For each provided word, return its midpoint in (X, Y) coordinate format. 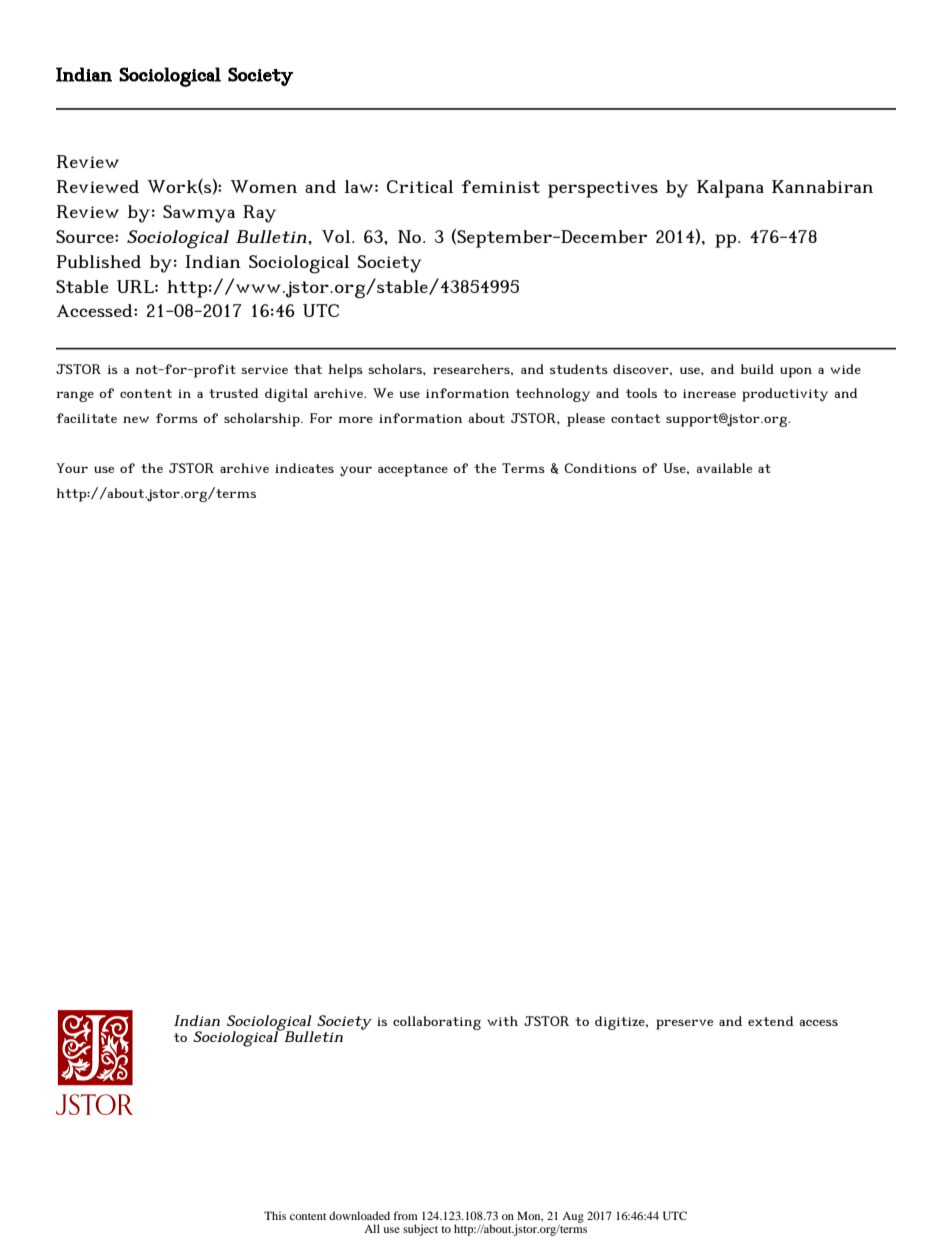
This (275, 1215)
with (502, 1021)
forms (177, 418)
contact (635, 418)
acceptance (413, 470)
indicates (304, 468)
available (724, 468)
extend (771, 1021)
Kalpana (730, 189)
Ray (259, 214)
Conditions (600, 468)
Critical (420, 186)
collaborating (437, 1023)
